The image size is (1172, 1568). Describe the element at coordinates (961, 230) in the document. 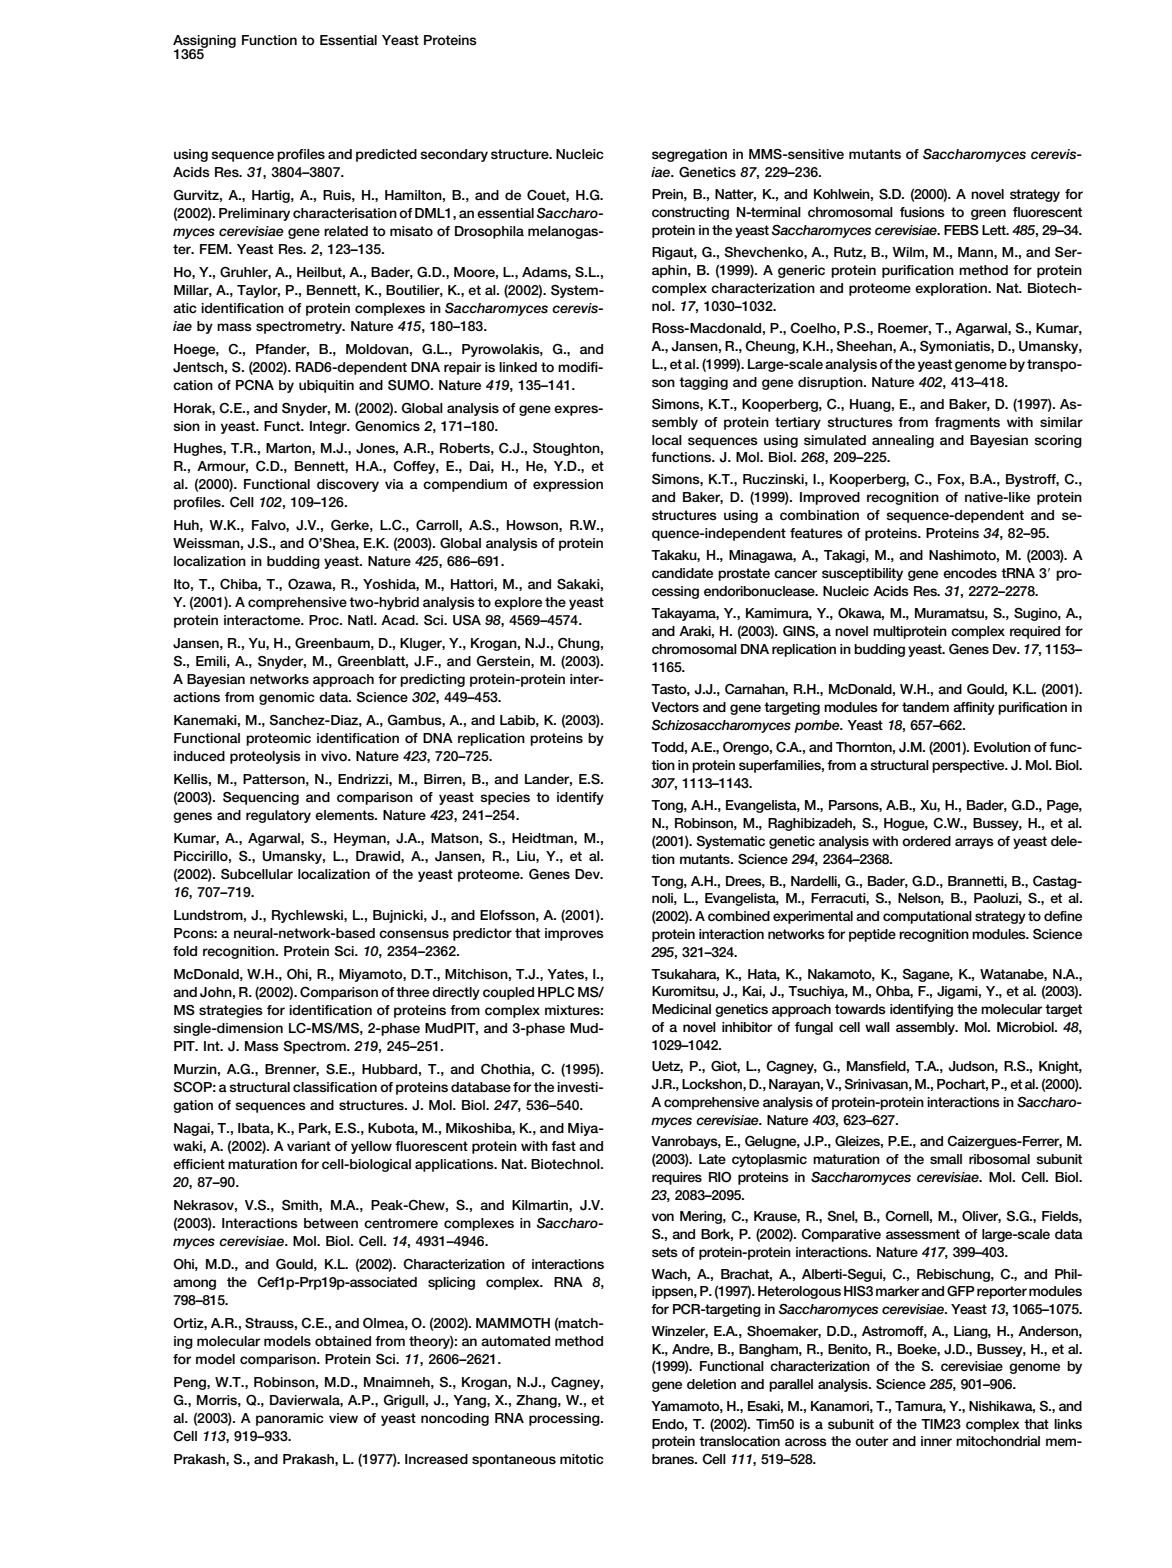

I see `FEBS` at that location.
